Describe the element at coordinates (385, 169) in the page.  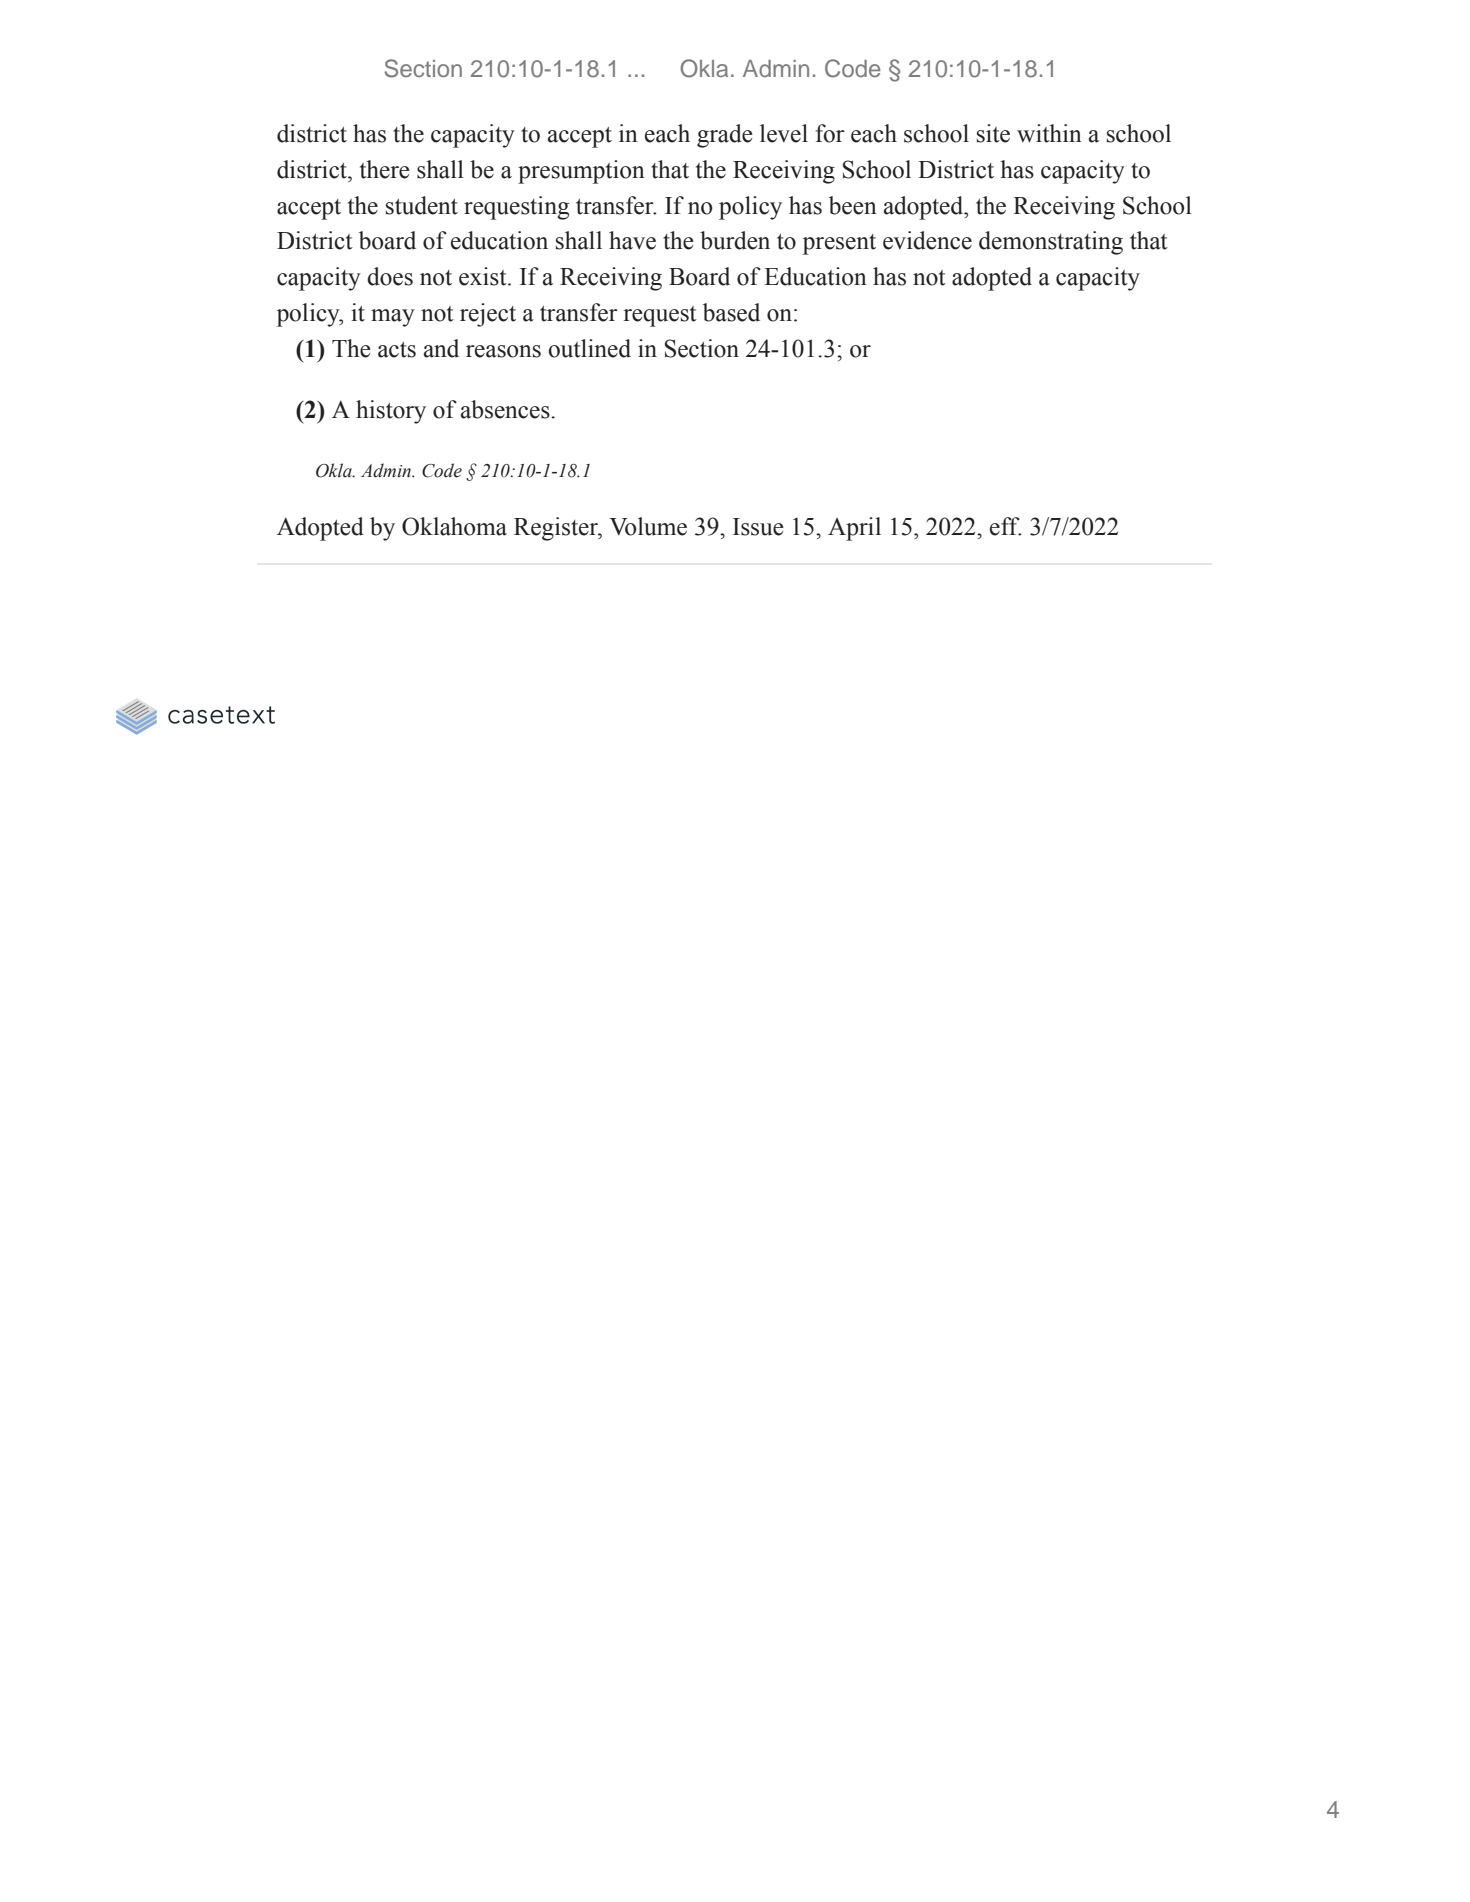
I see `there` at that location.
